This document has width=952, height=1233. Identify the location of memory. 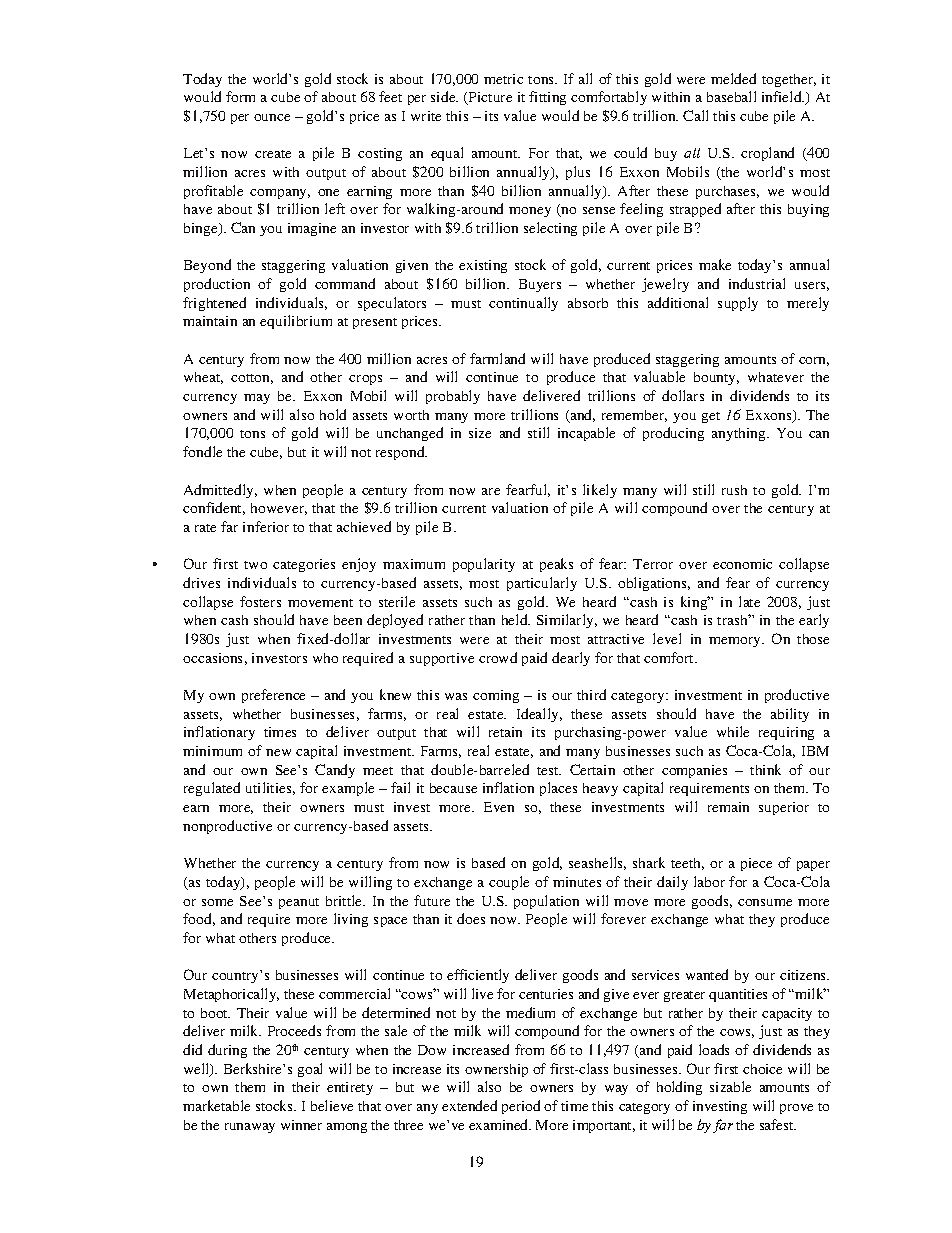
(736, 642).
